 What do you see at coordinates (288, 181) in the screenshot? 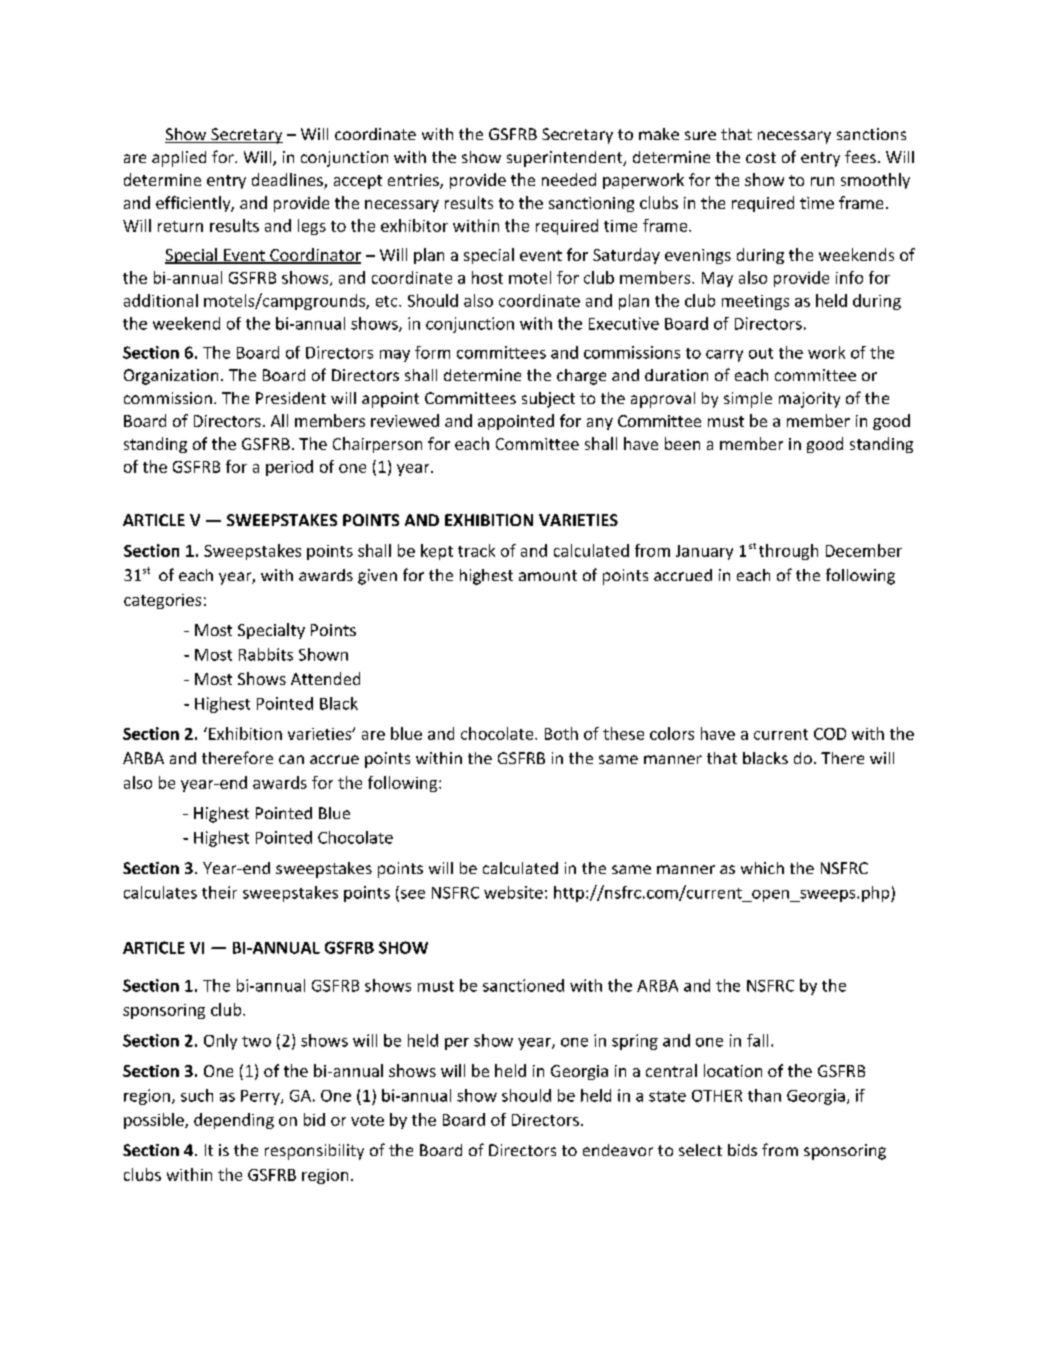
I see `deadlines` at bounding box center [288, 181].
